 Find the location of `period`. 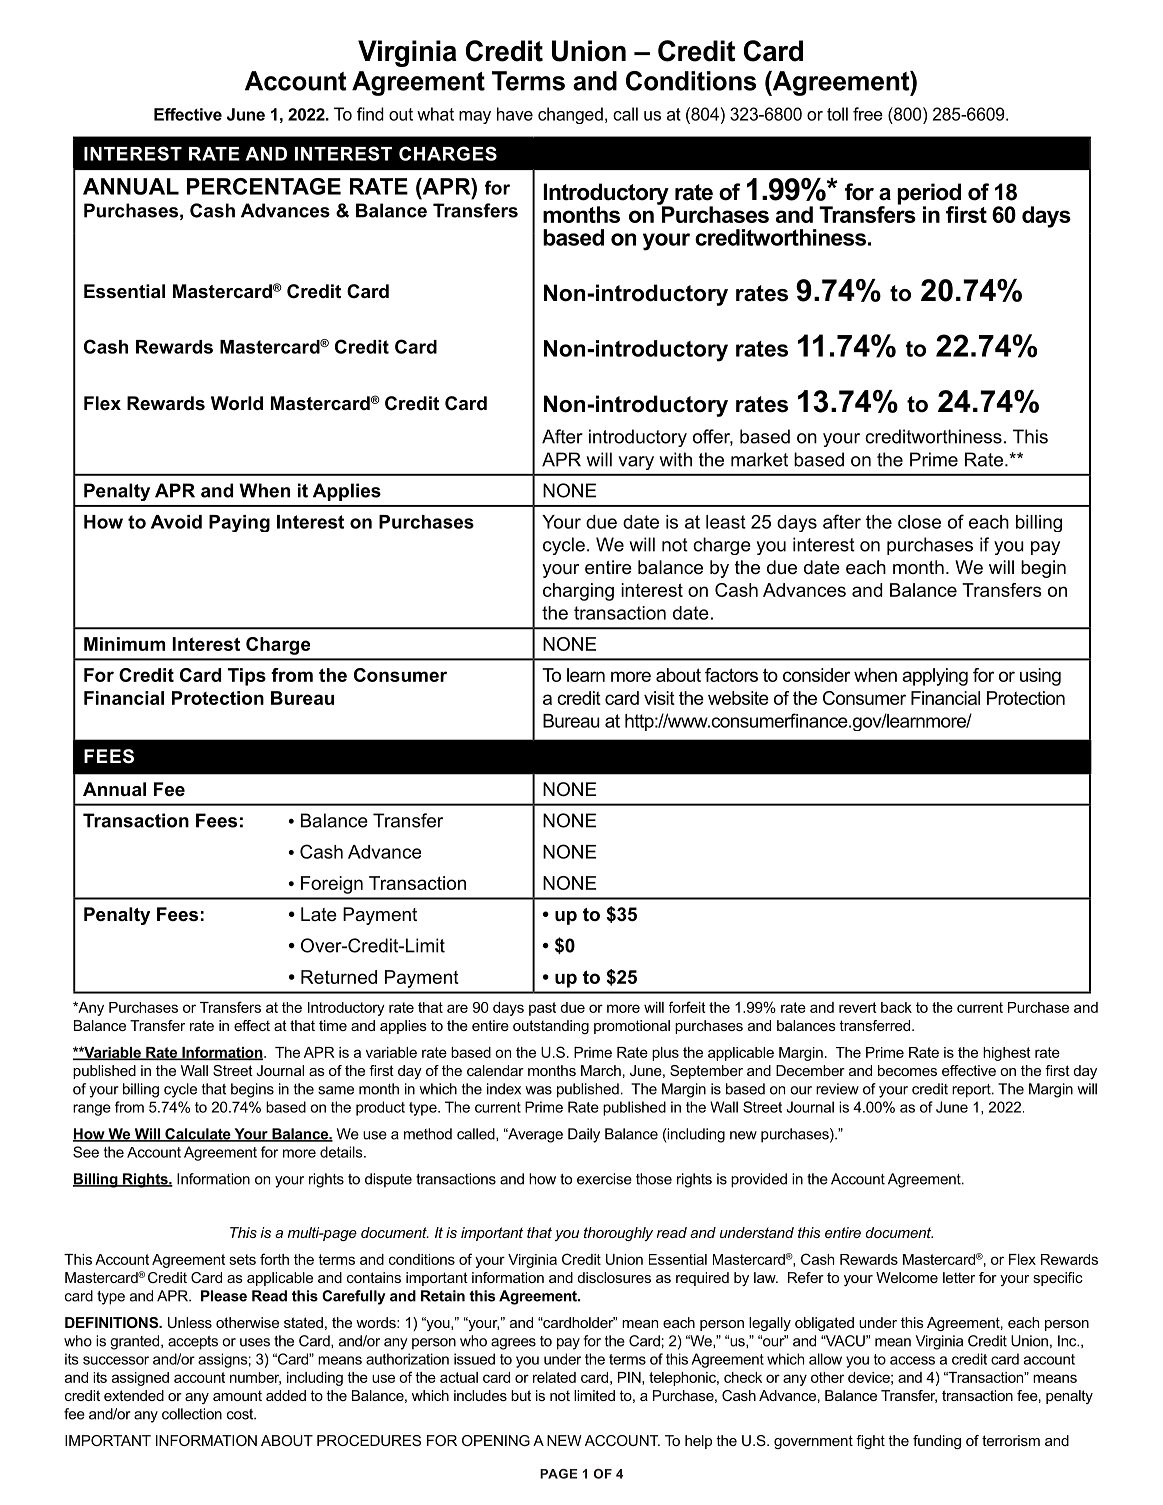

period is located at coordinates (929, 195).
